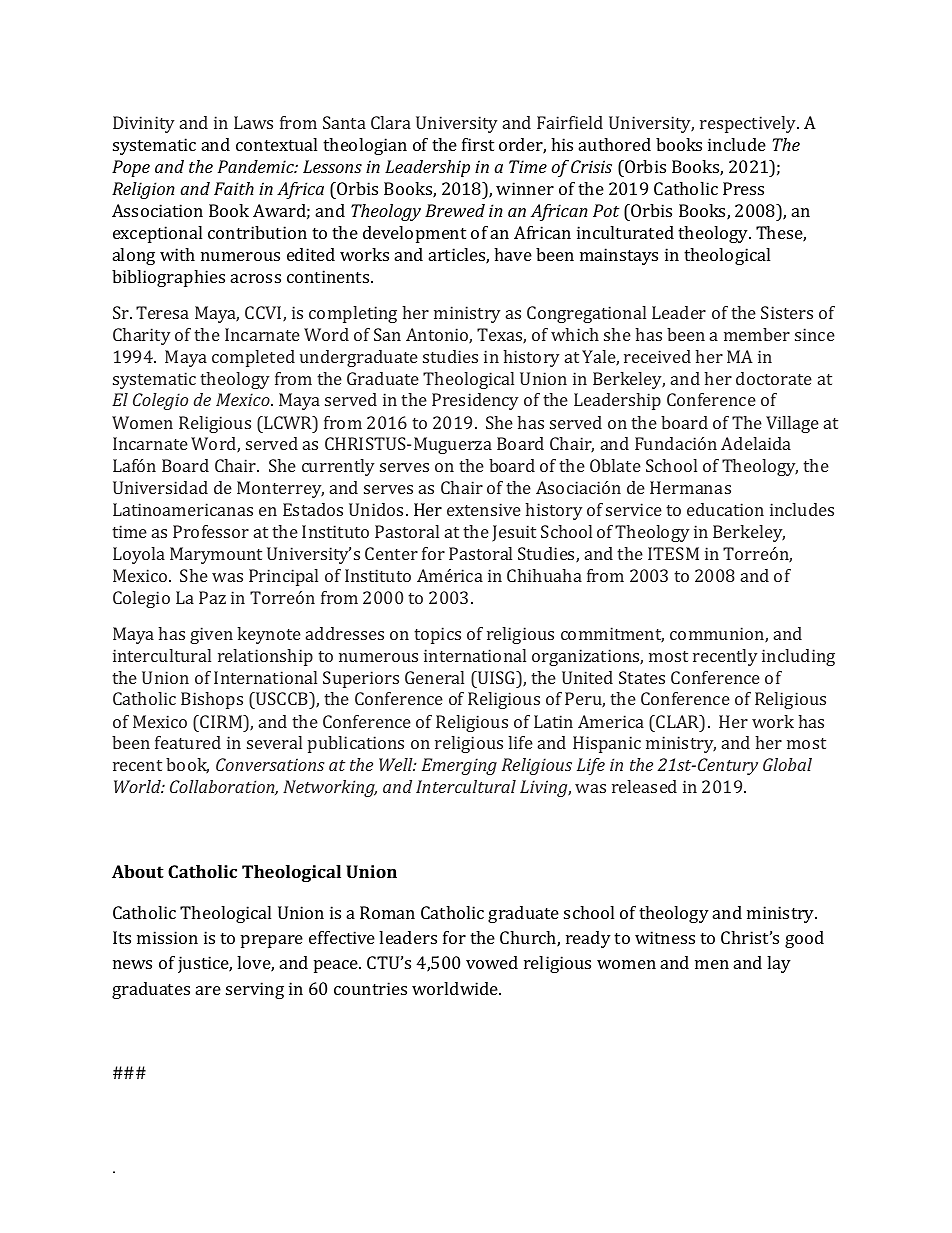 The width and height of the screenshot is (952, 1233). I want to click on Presidency, so click(475, 401).
